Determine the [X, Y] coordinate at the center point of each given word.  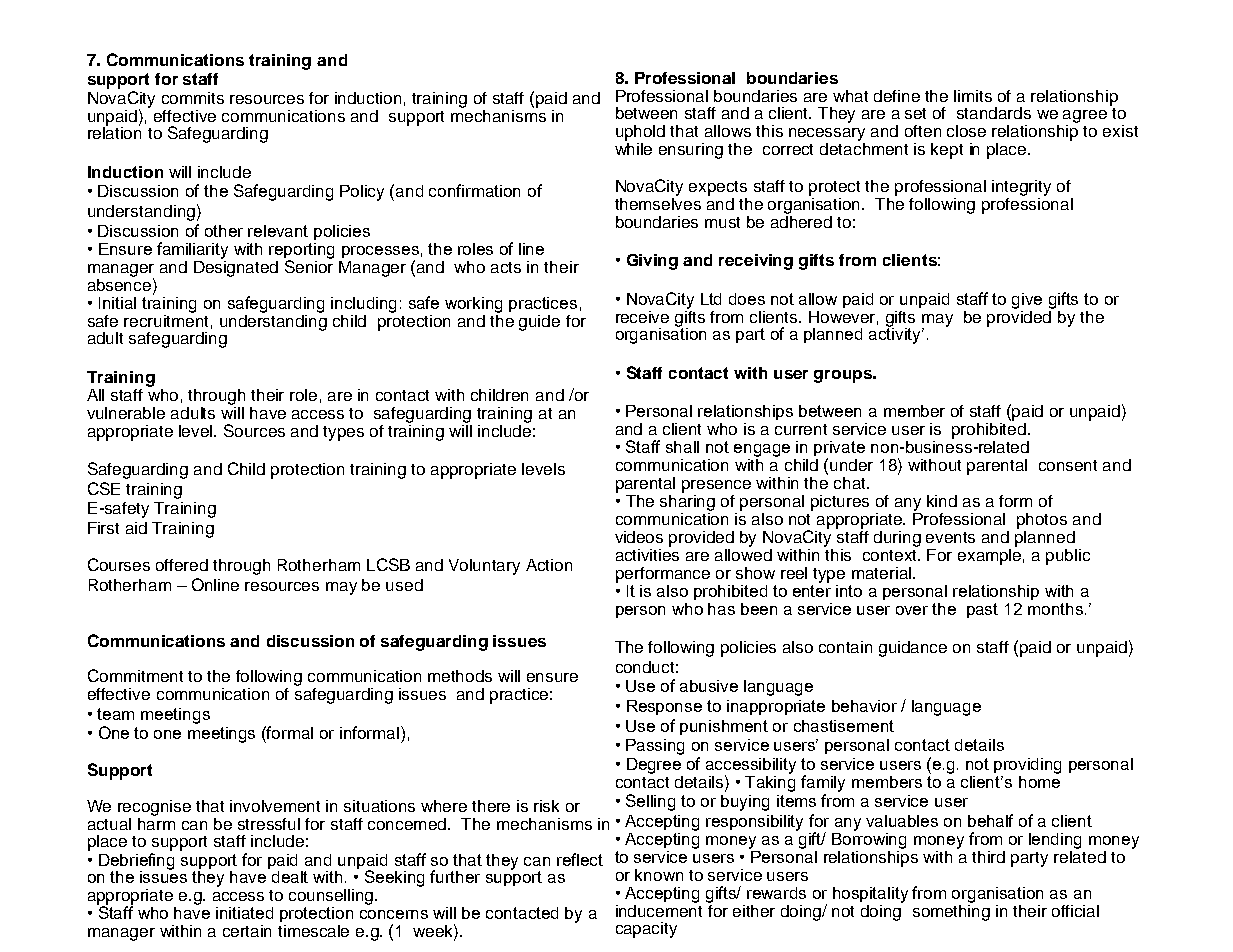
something [951, 911]
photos [1042, 521]
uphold [640, 133]
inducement [659, 909]
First [103, 528]
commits [193, 98]
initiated [244, 913]
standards [994, 113]
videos [639, 537]
